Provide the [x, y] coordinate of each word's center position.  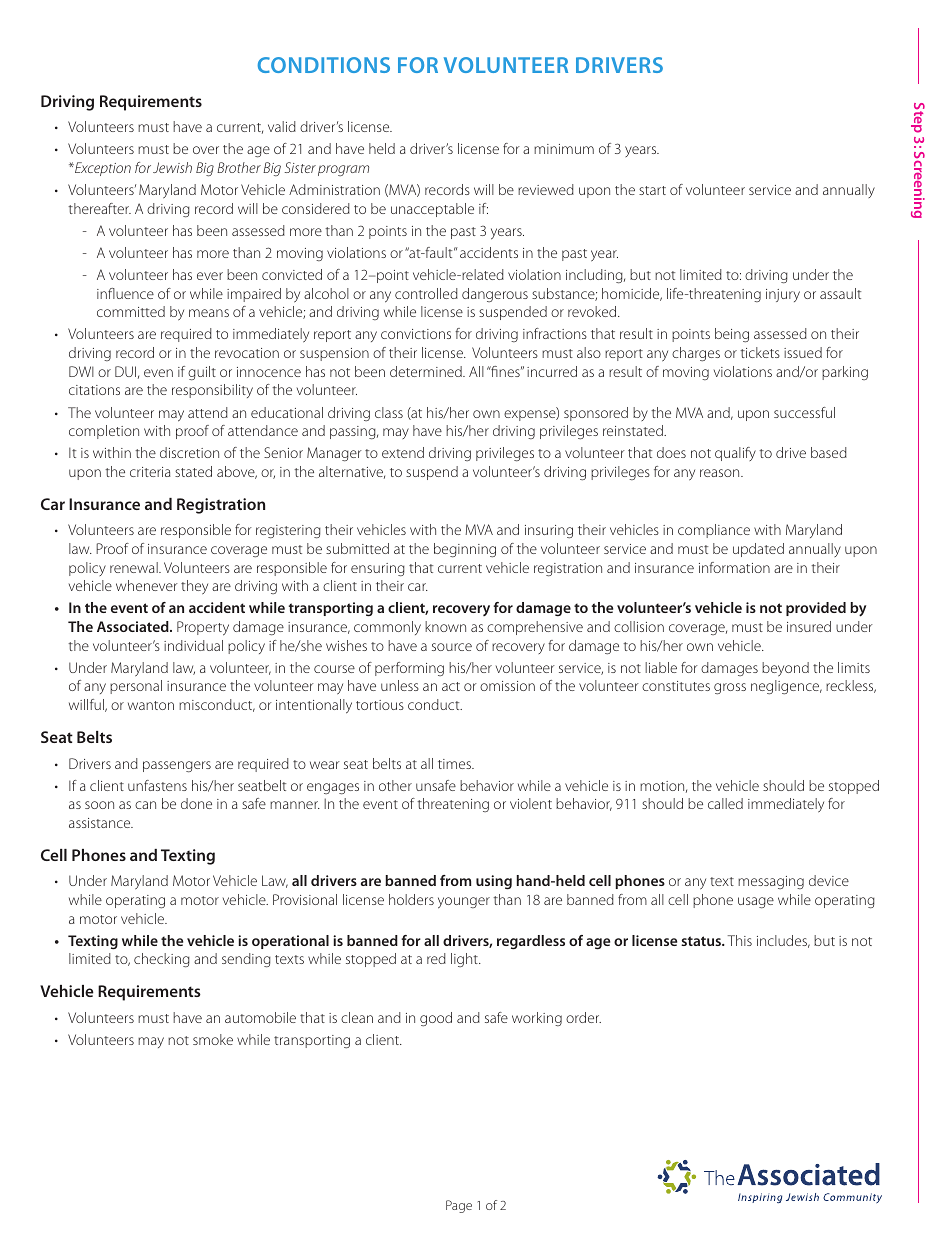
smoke [213, 1039]
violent [531, 803]
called [725, 803]
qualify [735, 454]
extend [403, 452]
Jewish [172, 167]
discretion [189, 452]
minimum [564, 149]
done [196, 803]
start [652, 190]
